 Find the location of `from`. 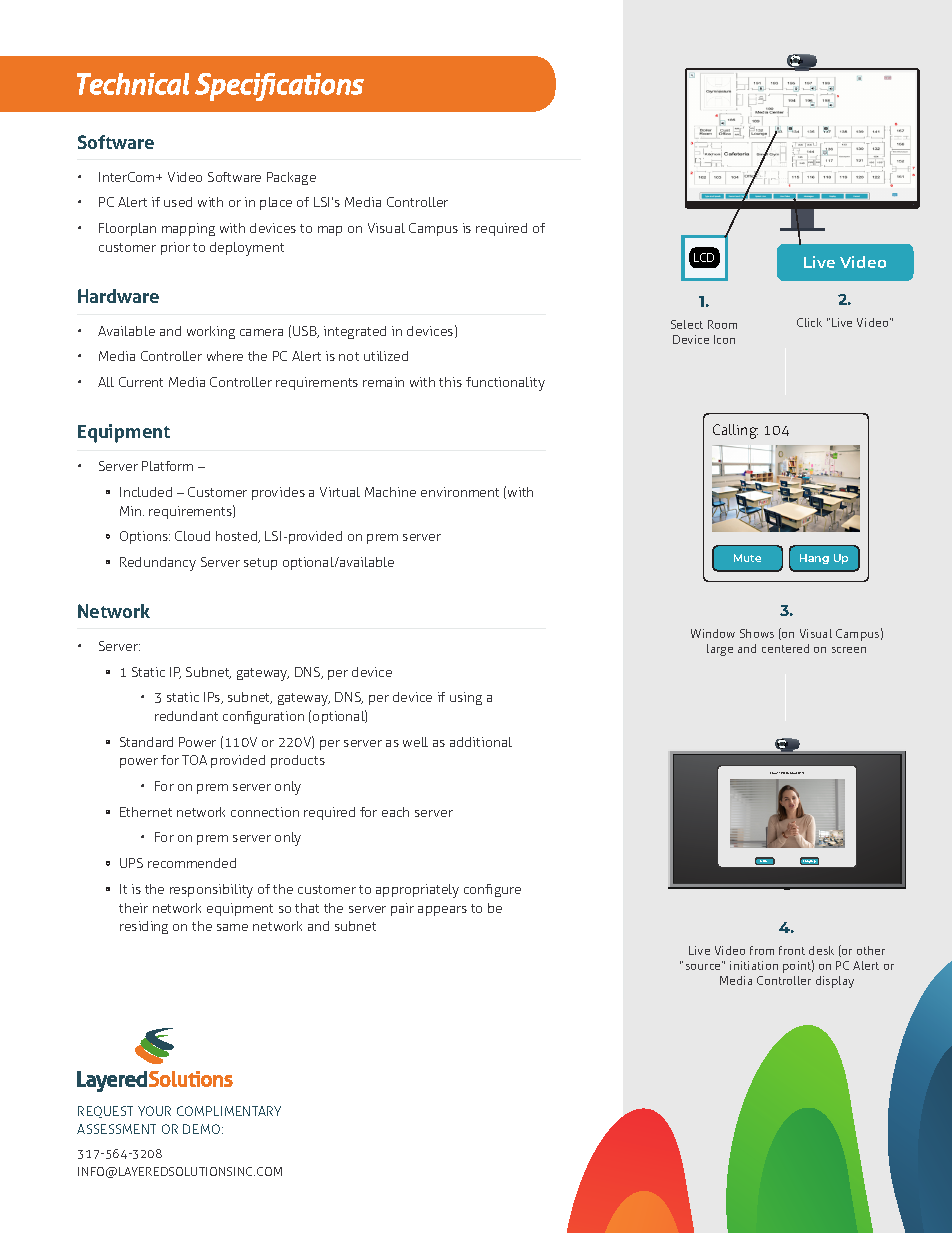

from is located at coordinates (762, 950).
